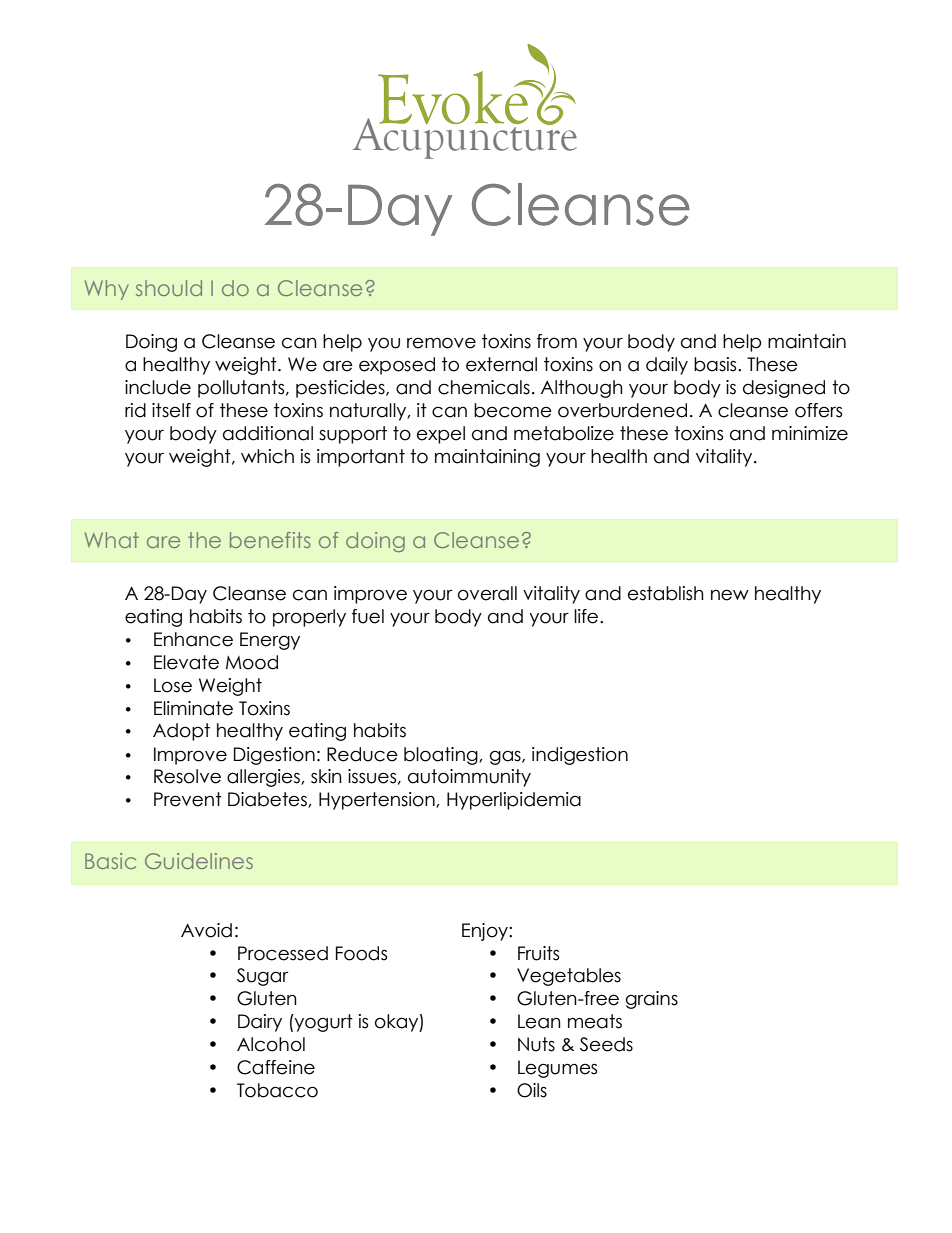 This image has width=952, height=1233. I want to click on Evoke, so click(454, 97).
